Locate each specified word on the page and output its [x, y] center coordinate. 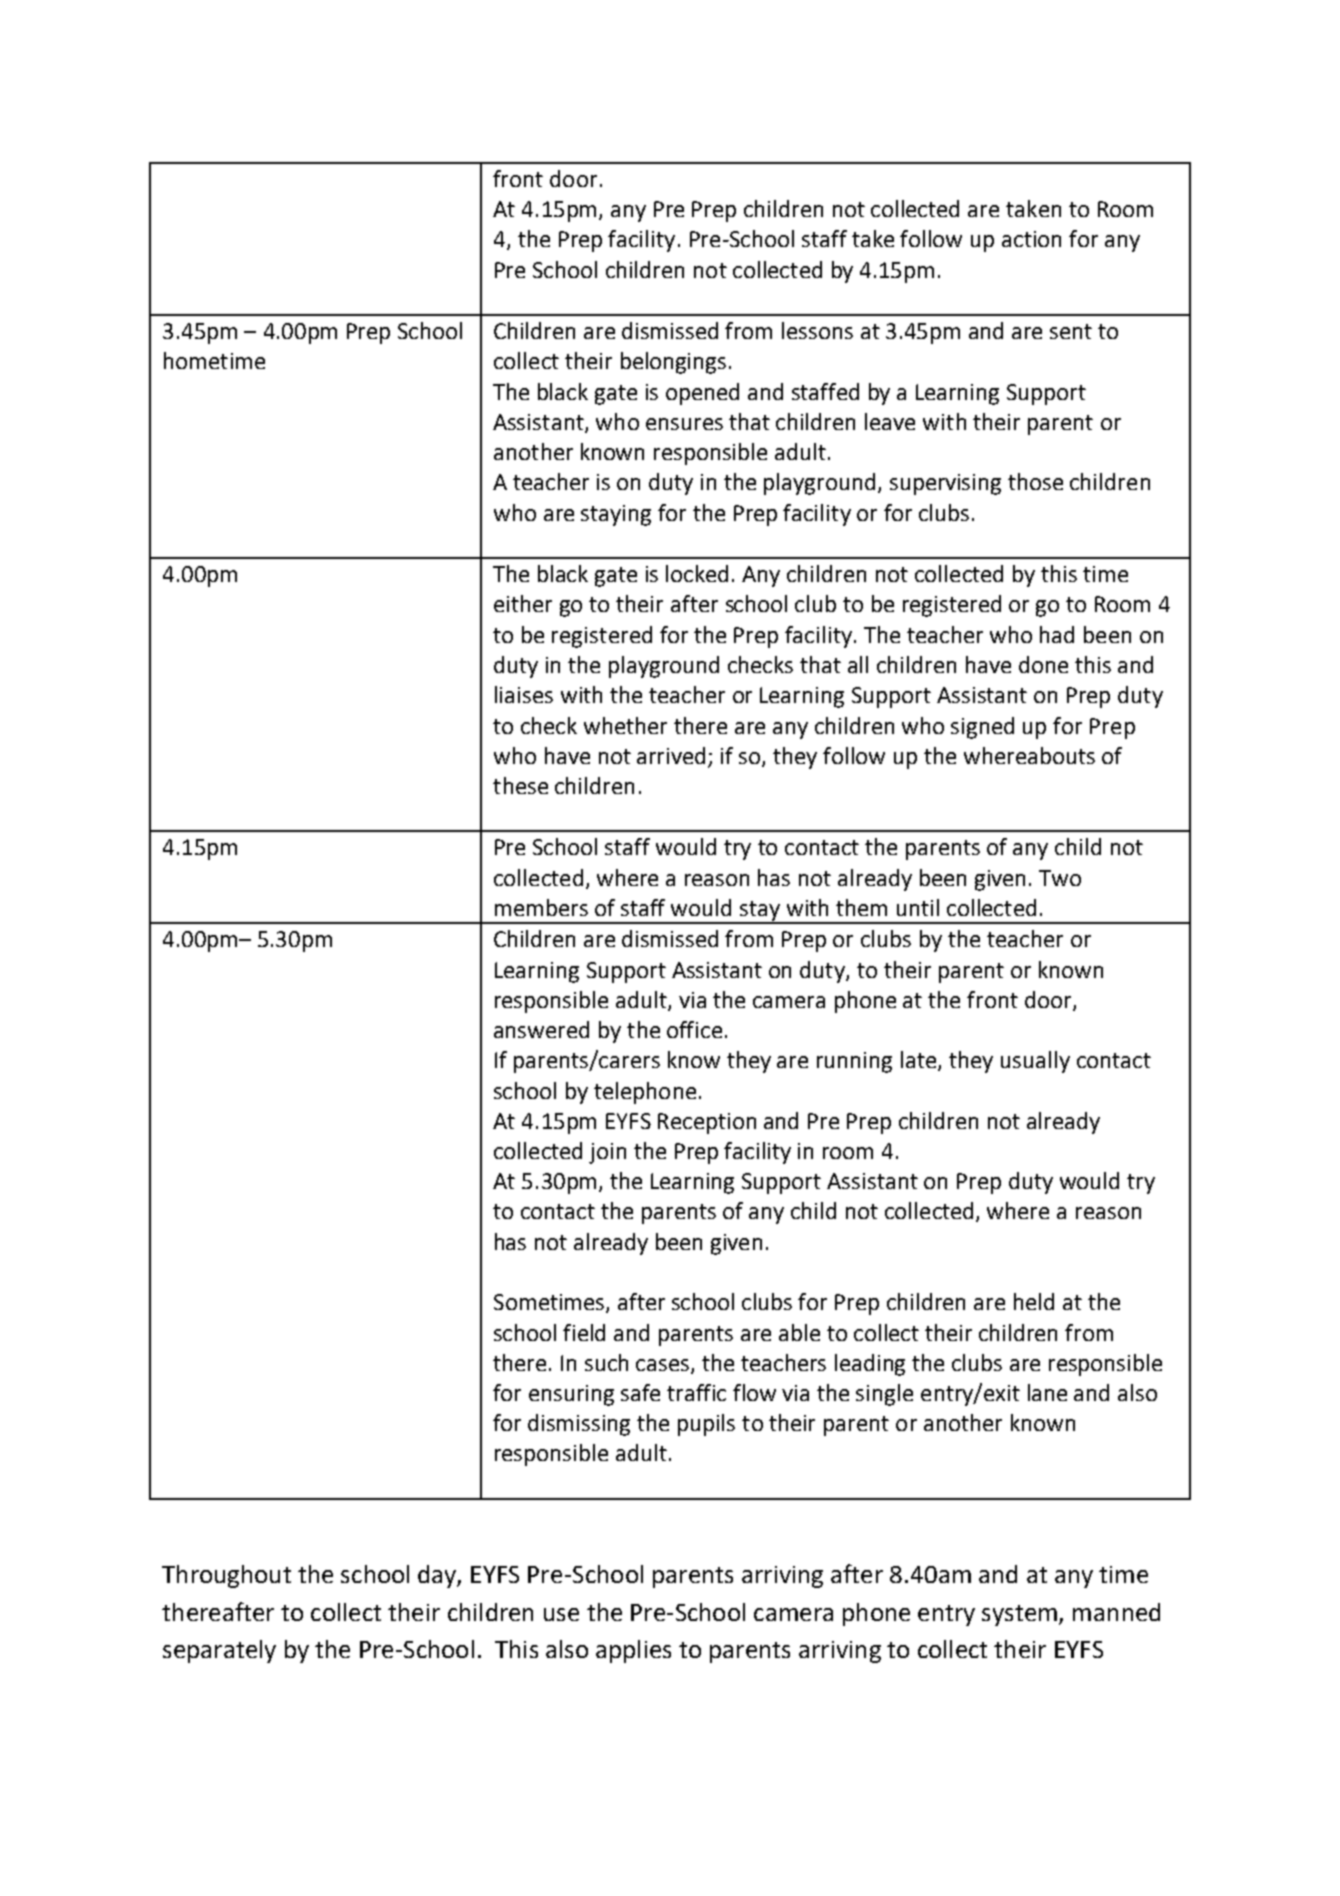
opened [702, 394]
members [541, 907]
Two [1060, 878]
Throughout [226, 1576]
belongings [673, 363]
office [694, 1029]
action [1031, 239]
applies [633, 1651]
